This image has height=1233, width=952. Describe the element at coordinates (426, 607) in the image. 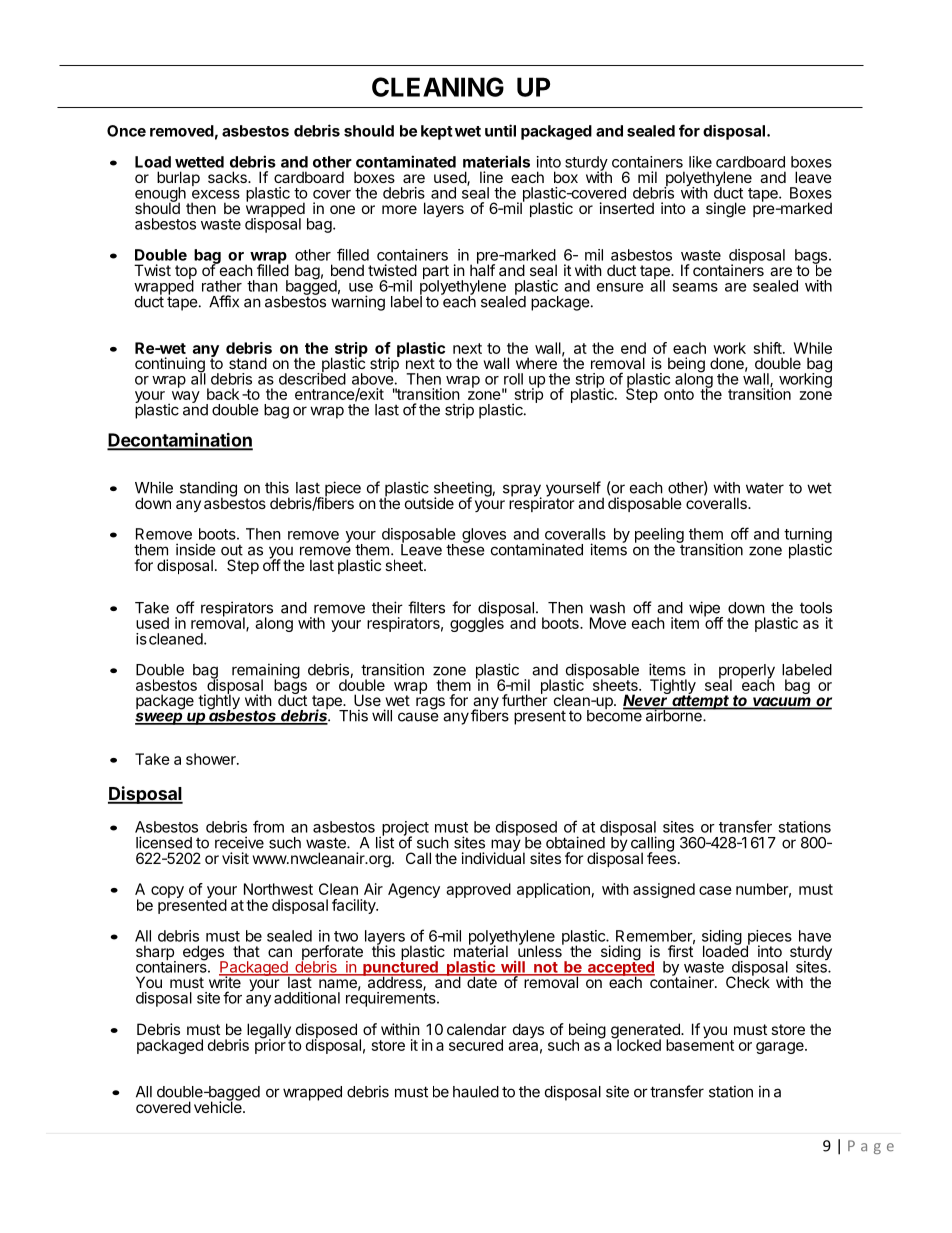

I see `filters` at that location.
